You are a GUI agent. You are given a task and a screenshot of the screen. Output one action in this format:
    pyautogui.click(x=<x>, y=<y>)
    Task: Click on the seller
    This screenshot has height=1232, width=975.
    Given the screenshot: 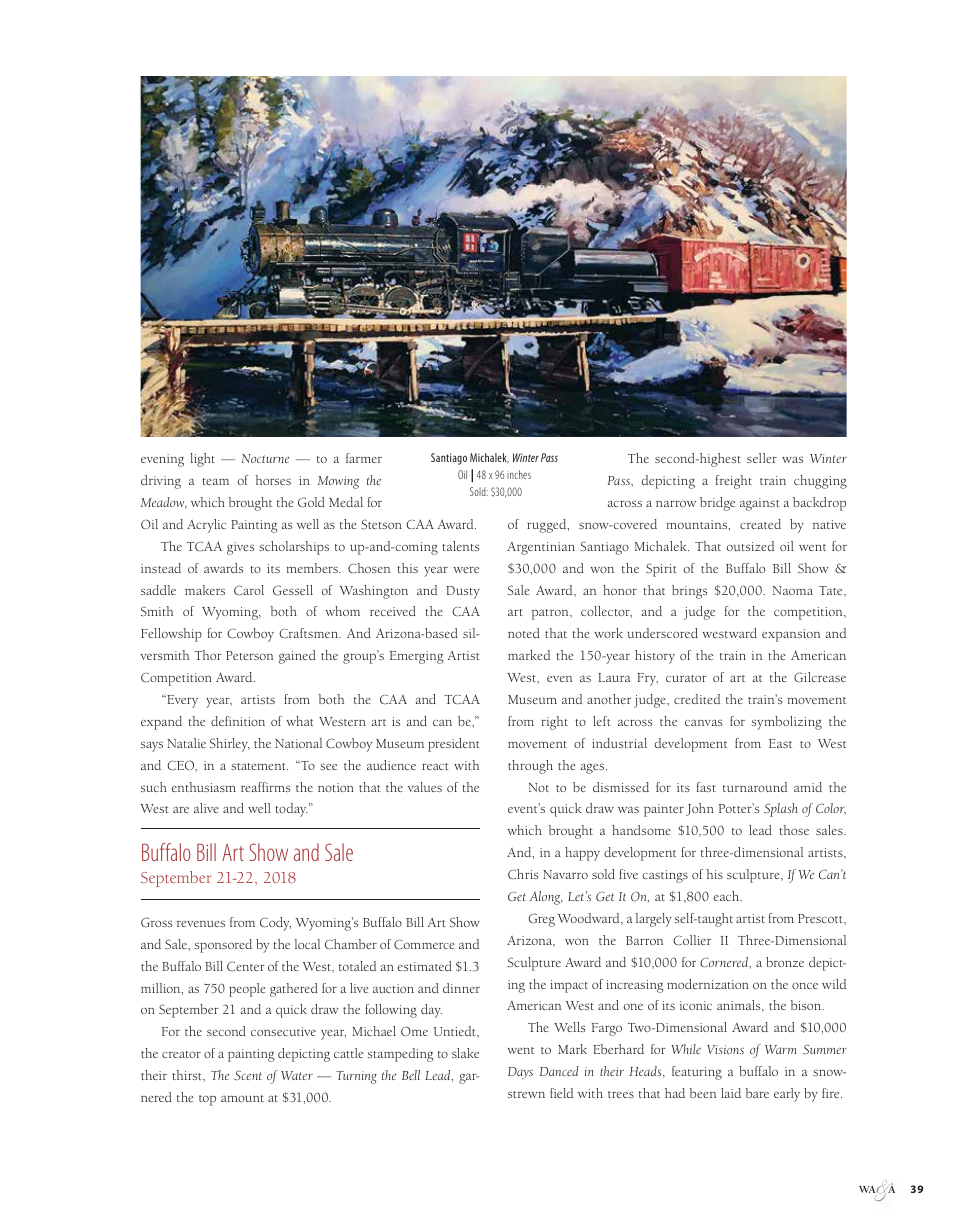 What is the action you would take?
    pyautogui.click(x=762, y=458)
